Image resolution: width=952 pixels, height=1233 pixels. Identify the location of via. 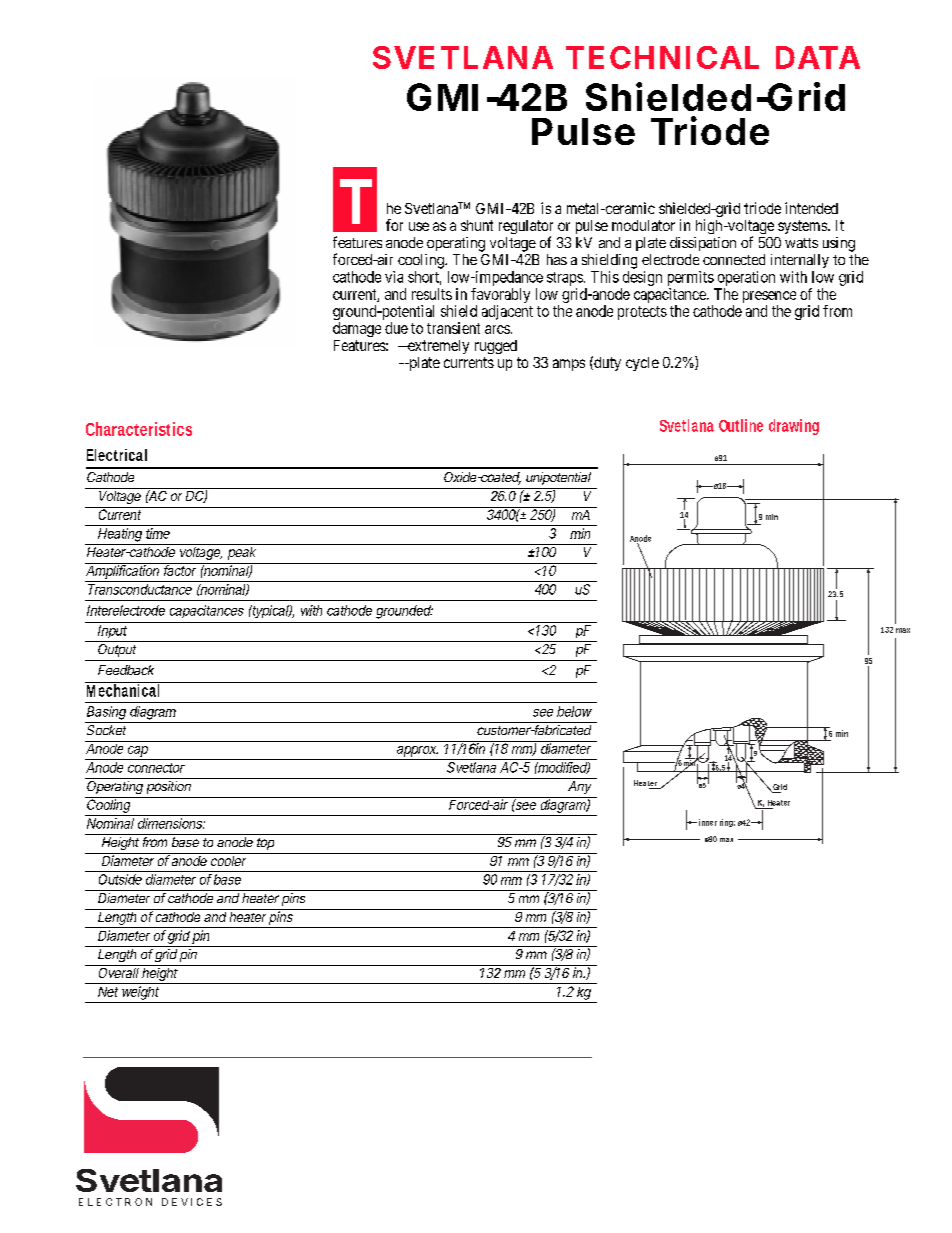
(394, 277).
